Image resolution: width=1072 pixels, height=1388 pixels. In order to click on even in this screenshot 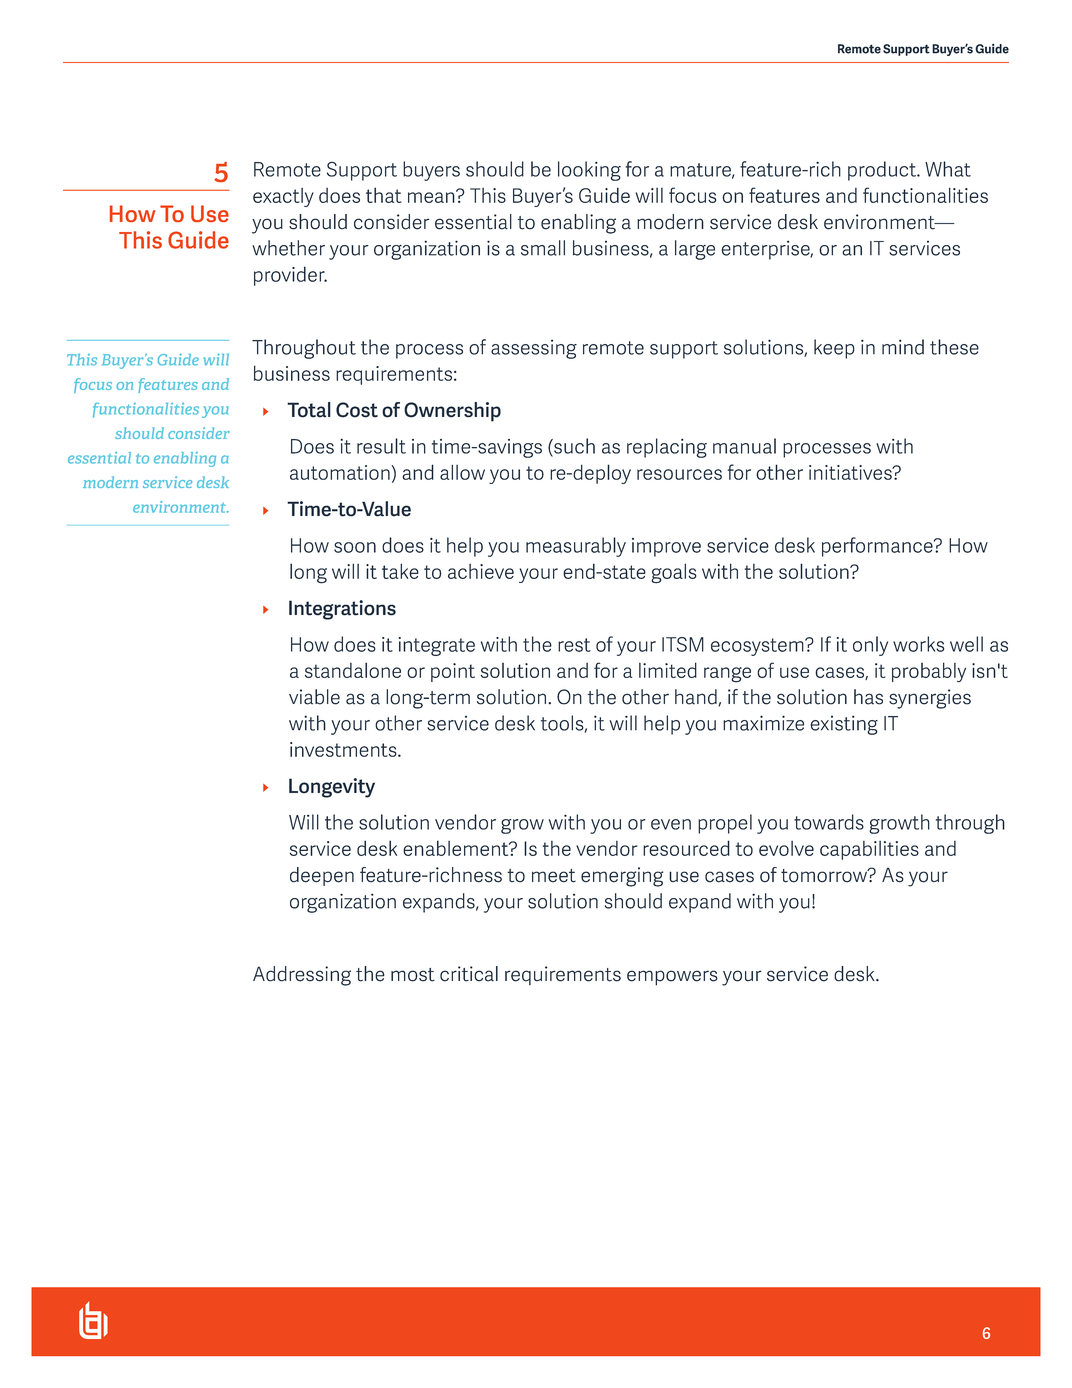, I will do `click(671, 824)`.
